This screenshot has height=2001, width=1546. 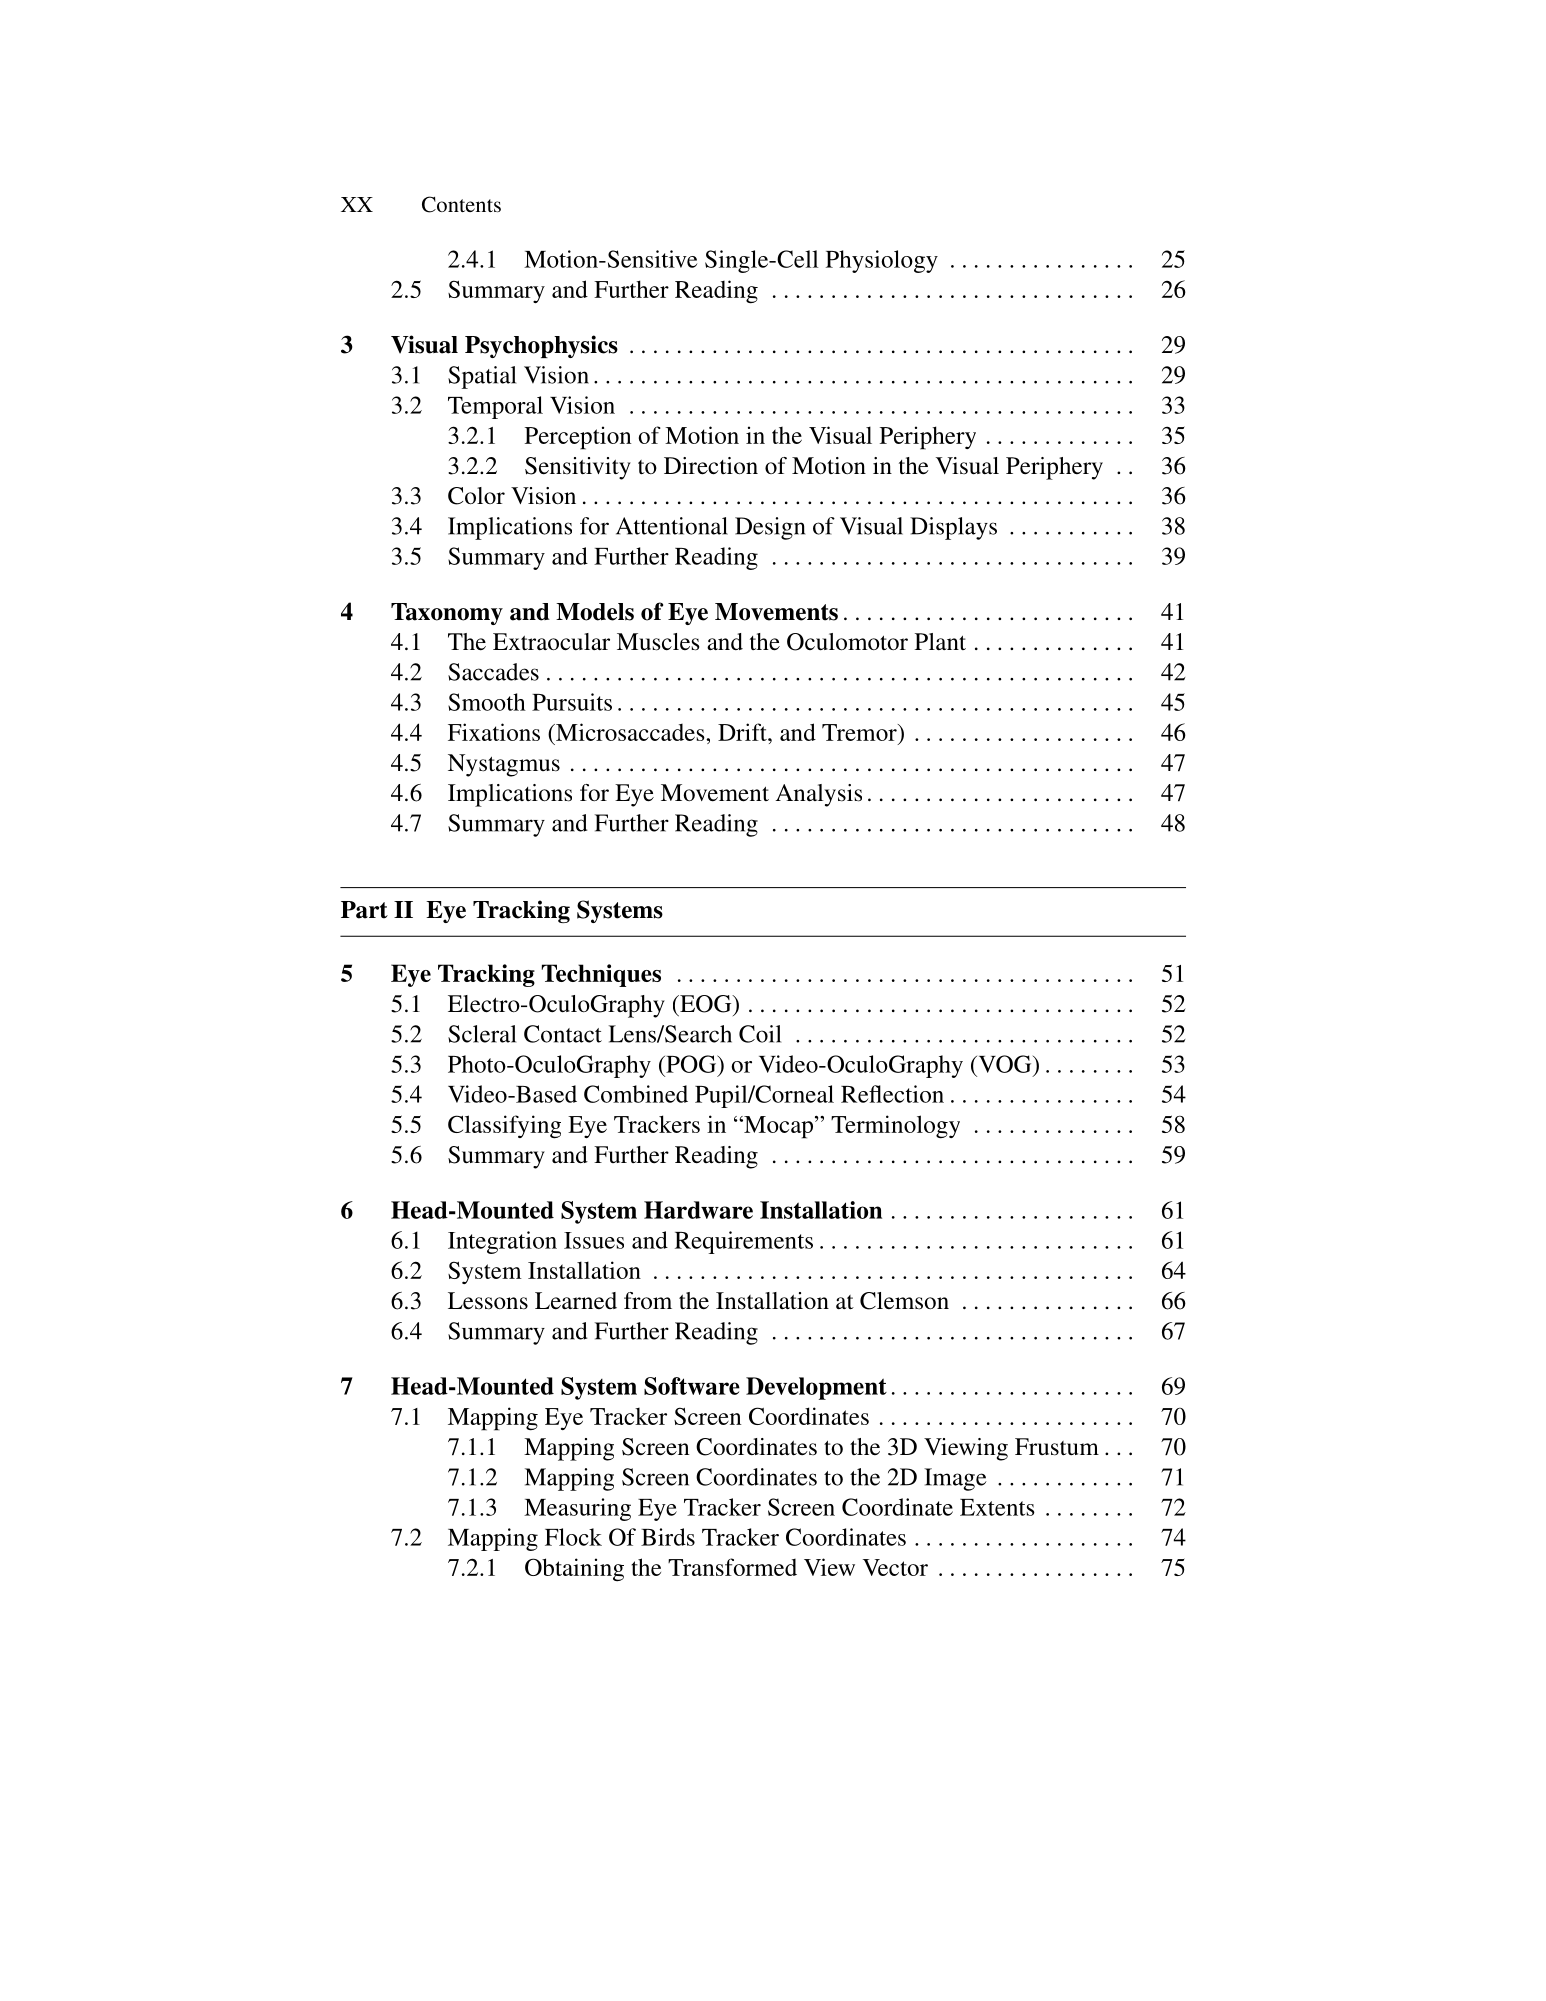 I want to click on Contents, so click(x=461, y=204).
